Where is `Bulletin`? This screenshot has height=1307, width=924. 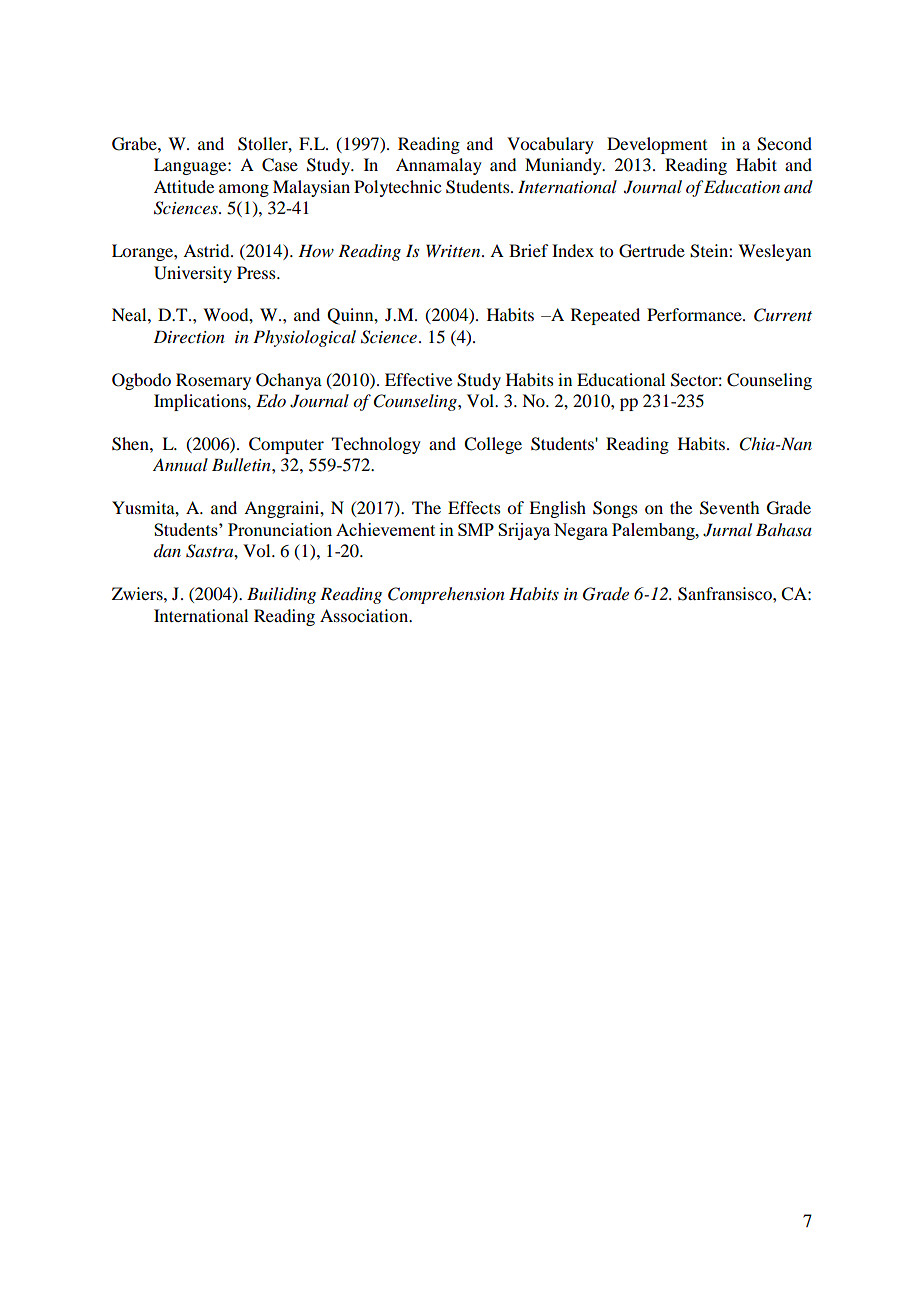
Bulletin is located at coordinates (242, 464).
